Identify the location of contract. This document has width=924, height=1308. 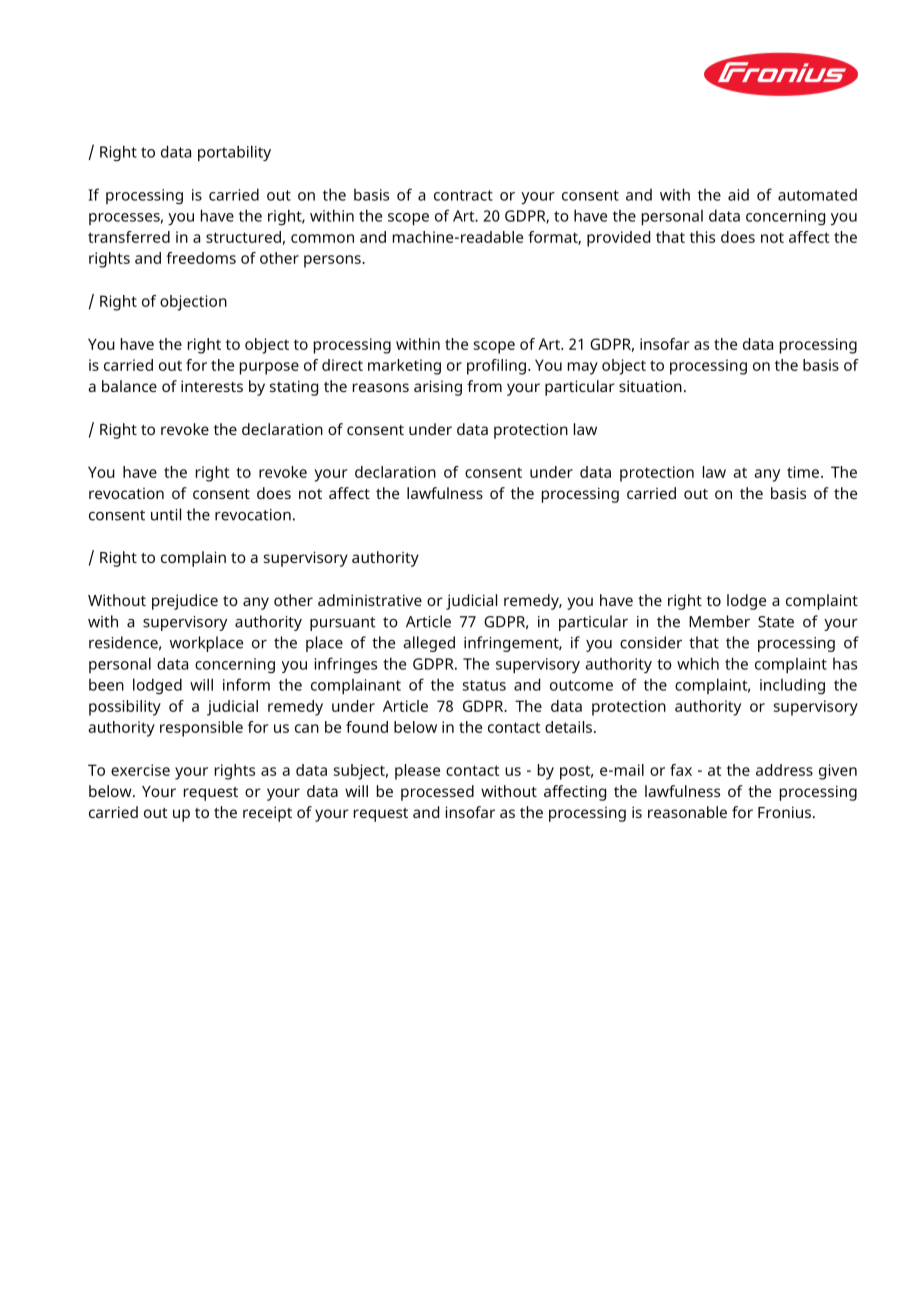
(463, 195).
